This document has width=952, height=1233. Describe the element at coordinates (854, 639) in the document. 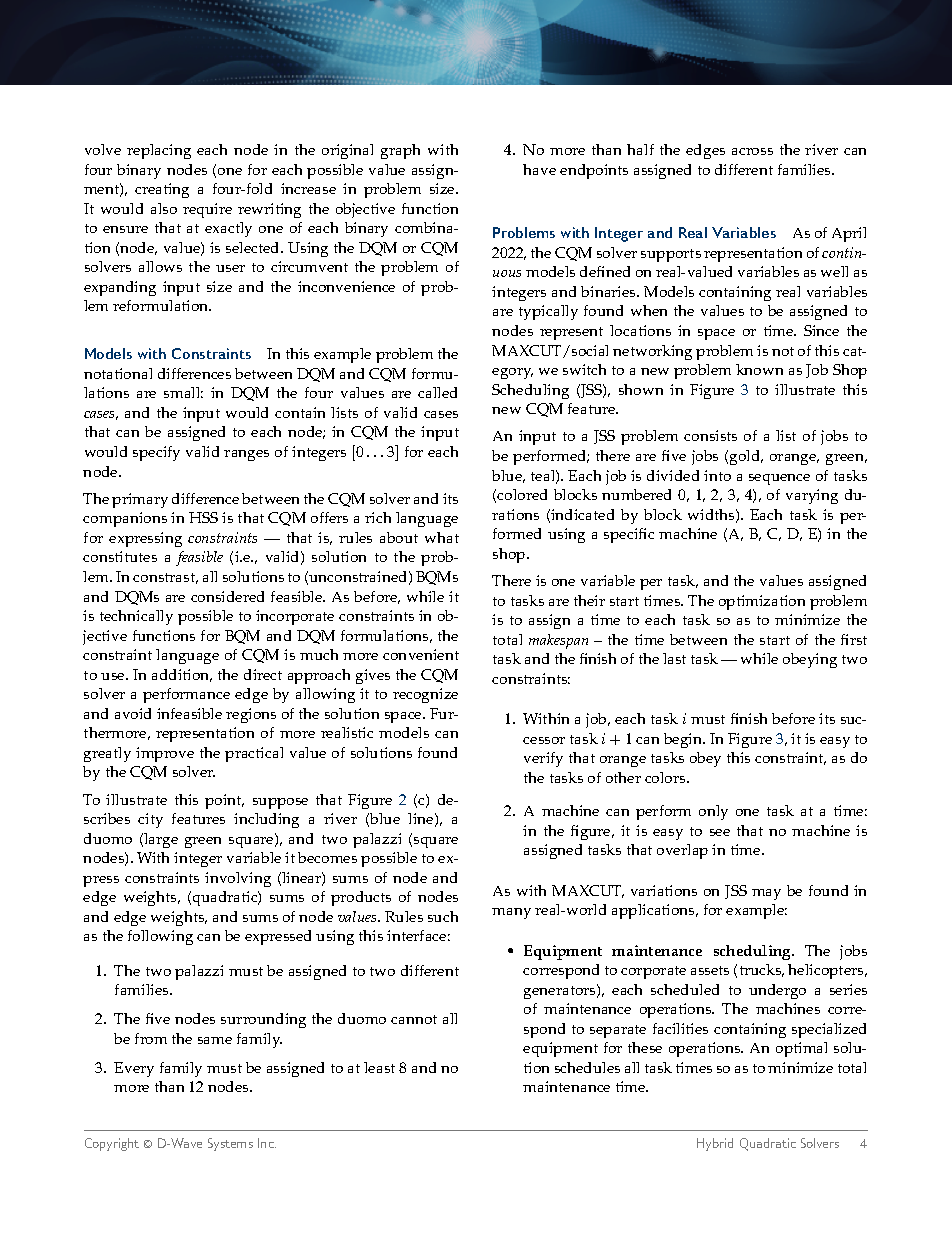

I see `first` at that location.
